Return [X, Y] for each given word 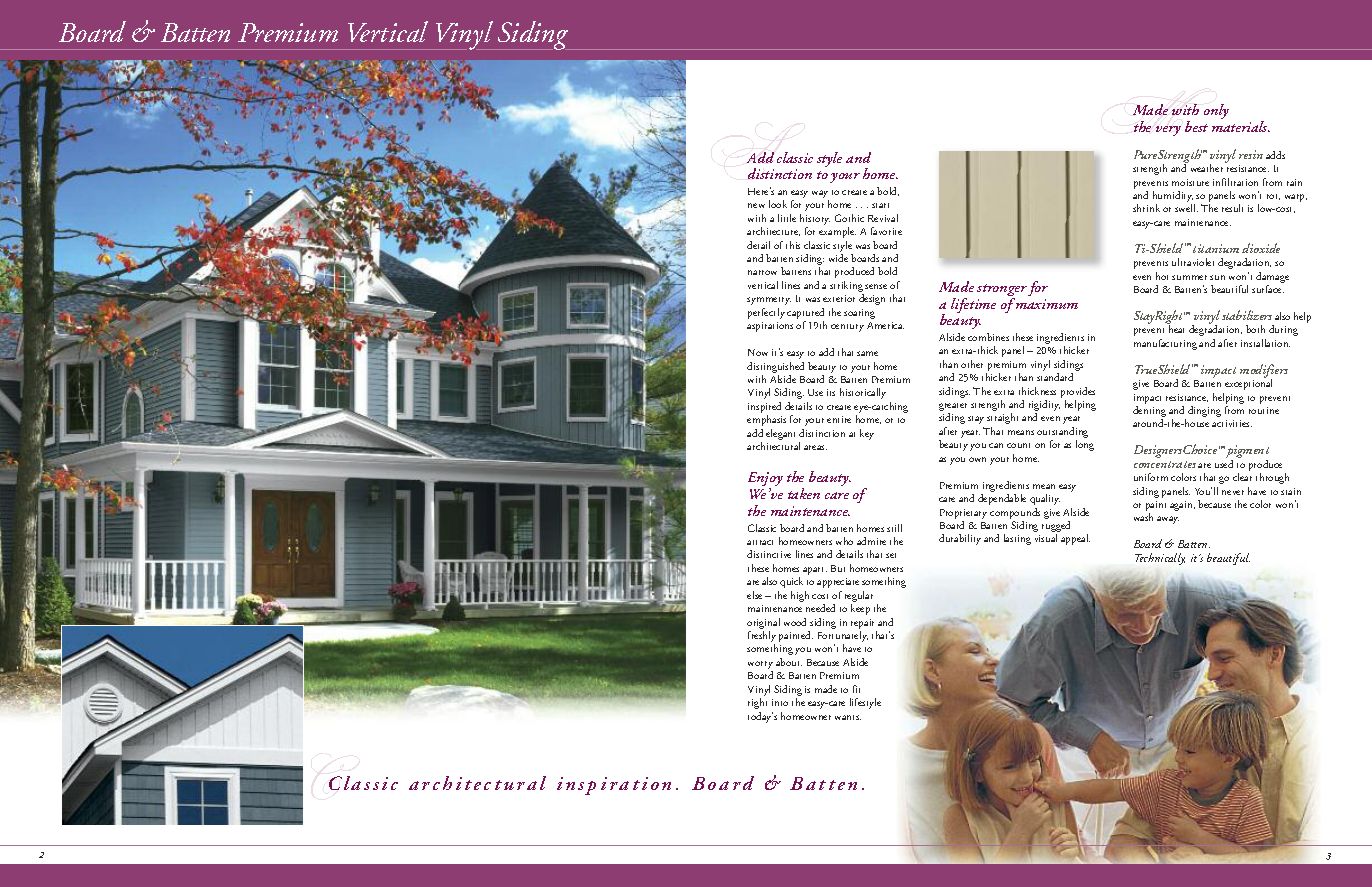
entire [839, 419]
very [1168, 131]
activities [1232, 423]
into [780, 702]
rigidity [1044, 407]
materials [1241, 126]
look [778, 204]
